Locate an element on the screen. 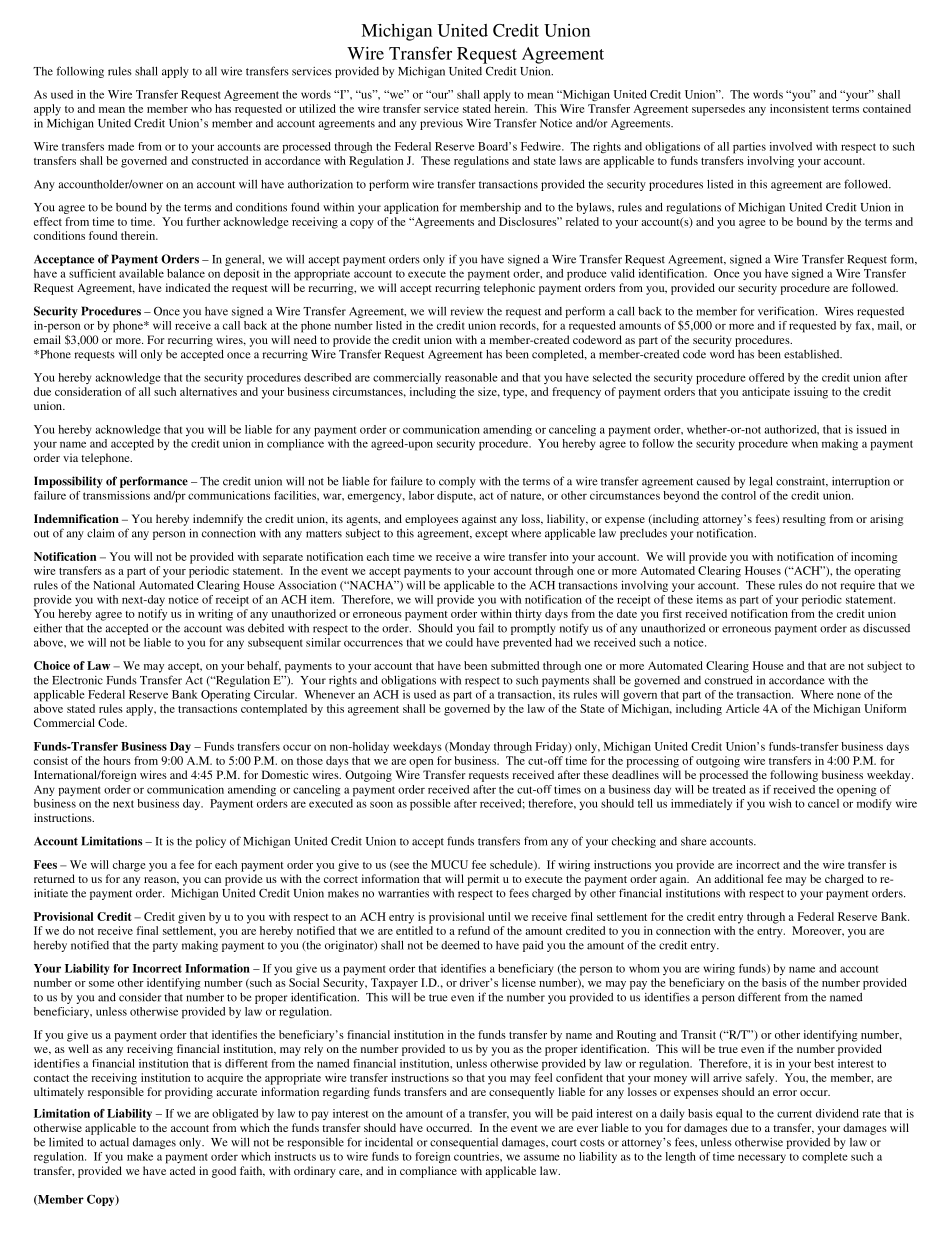 The height and width of the screenshot is (1233, 952). made is located at coordinates (121, 146).
